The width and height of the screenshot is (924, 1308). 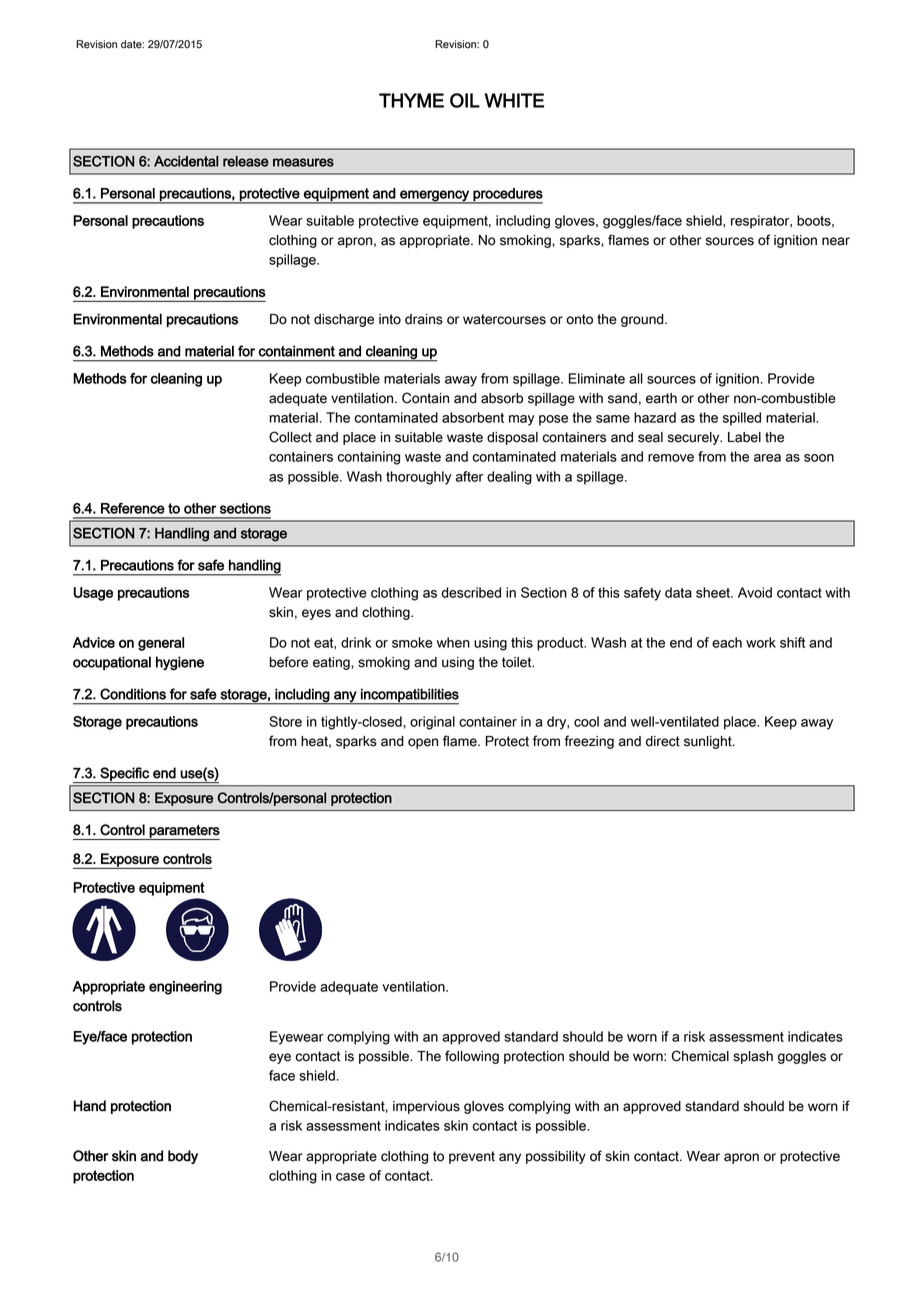 What do you see at coordinates (423, 743) in the screenshot?
I see `open` at bounding box center [423, 743].
